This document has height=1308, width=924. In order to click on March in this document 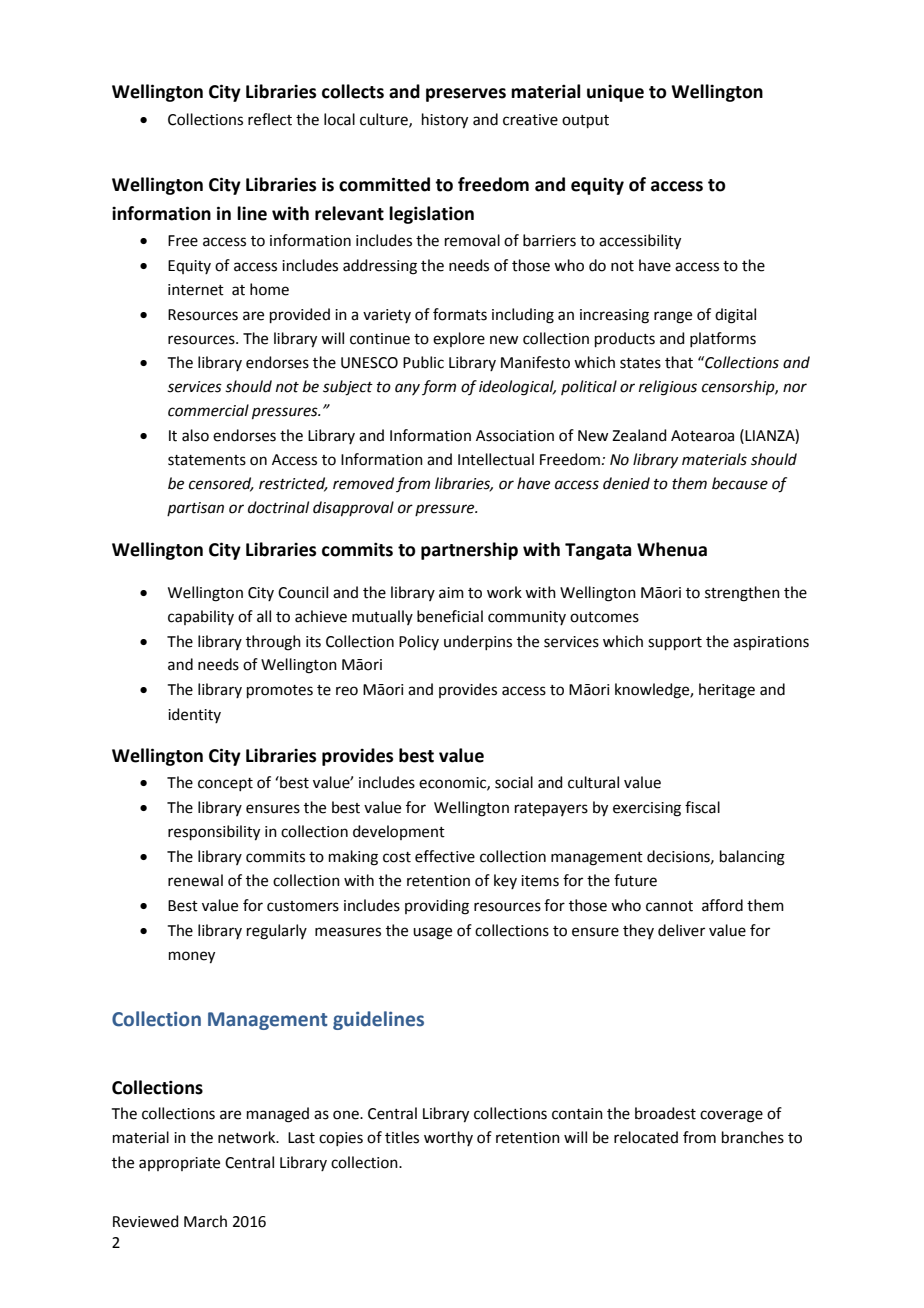, I will do `click(205, 1221)`.
